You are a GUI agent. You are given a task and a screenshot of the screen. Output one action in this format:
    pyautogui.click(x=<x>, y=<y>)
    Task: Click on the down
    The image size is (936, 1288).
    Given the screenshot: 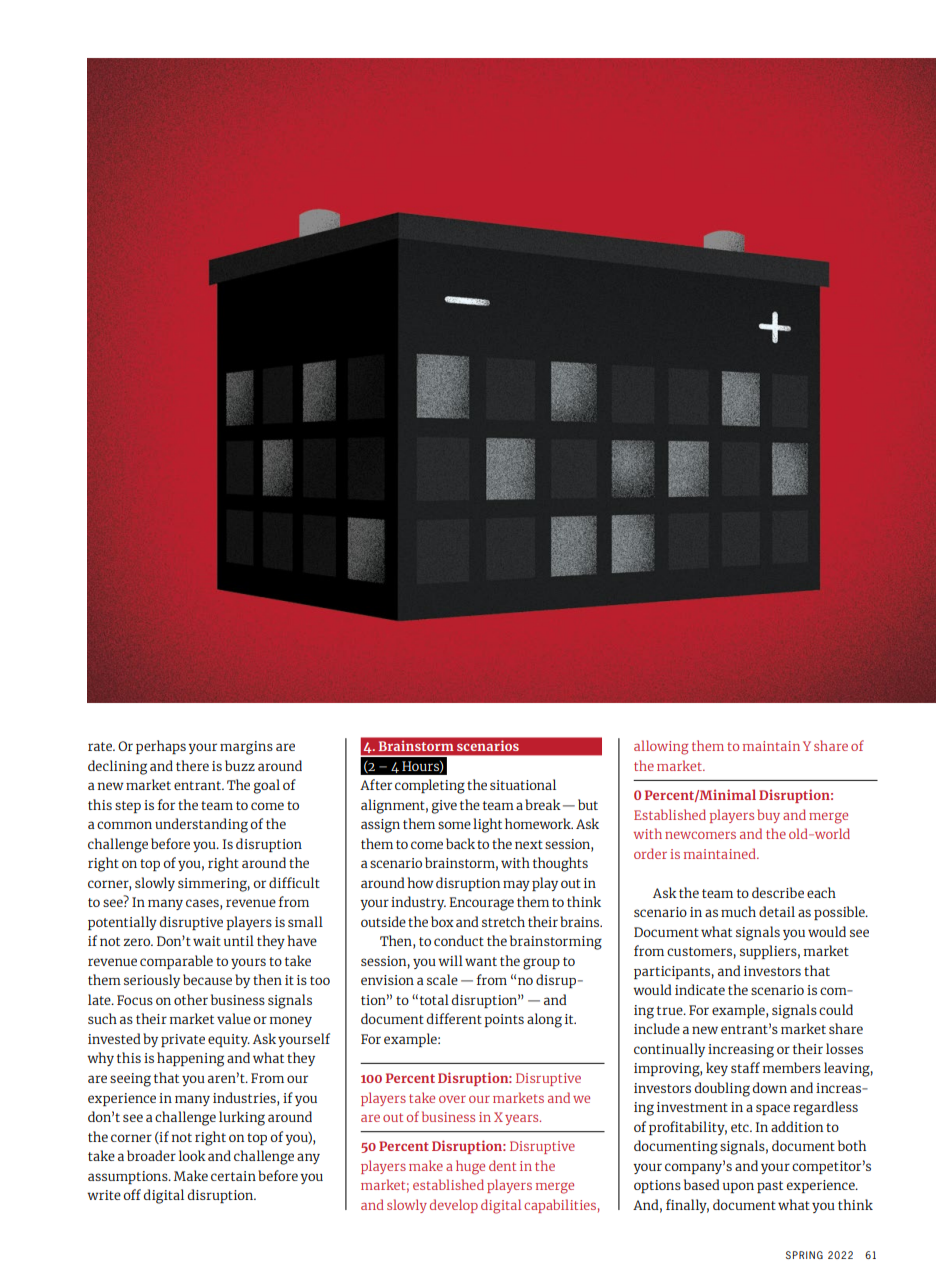 What is the action you would take?
    pyautogui.click(x=769, y=1087)
